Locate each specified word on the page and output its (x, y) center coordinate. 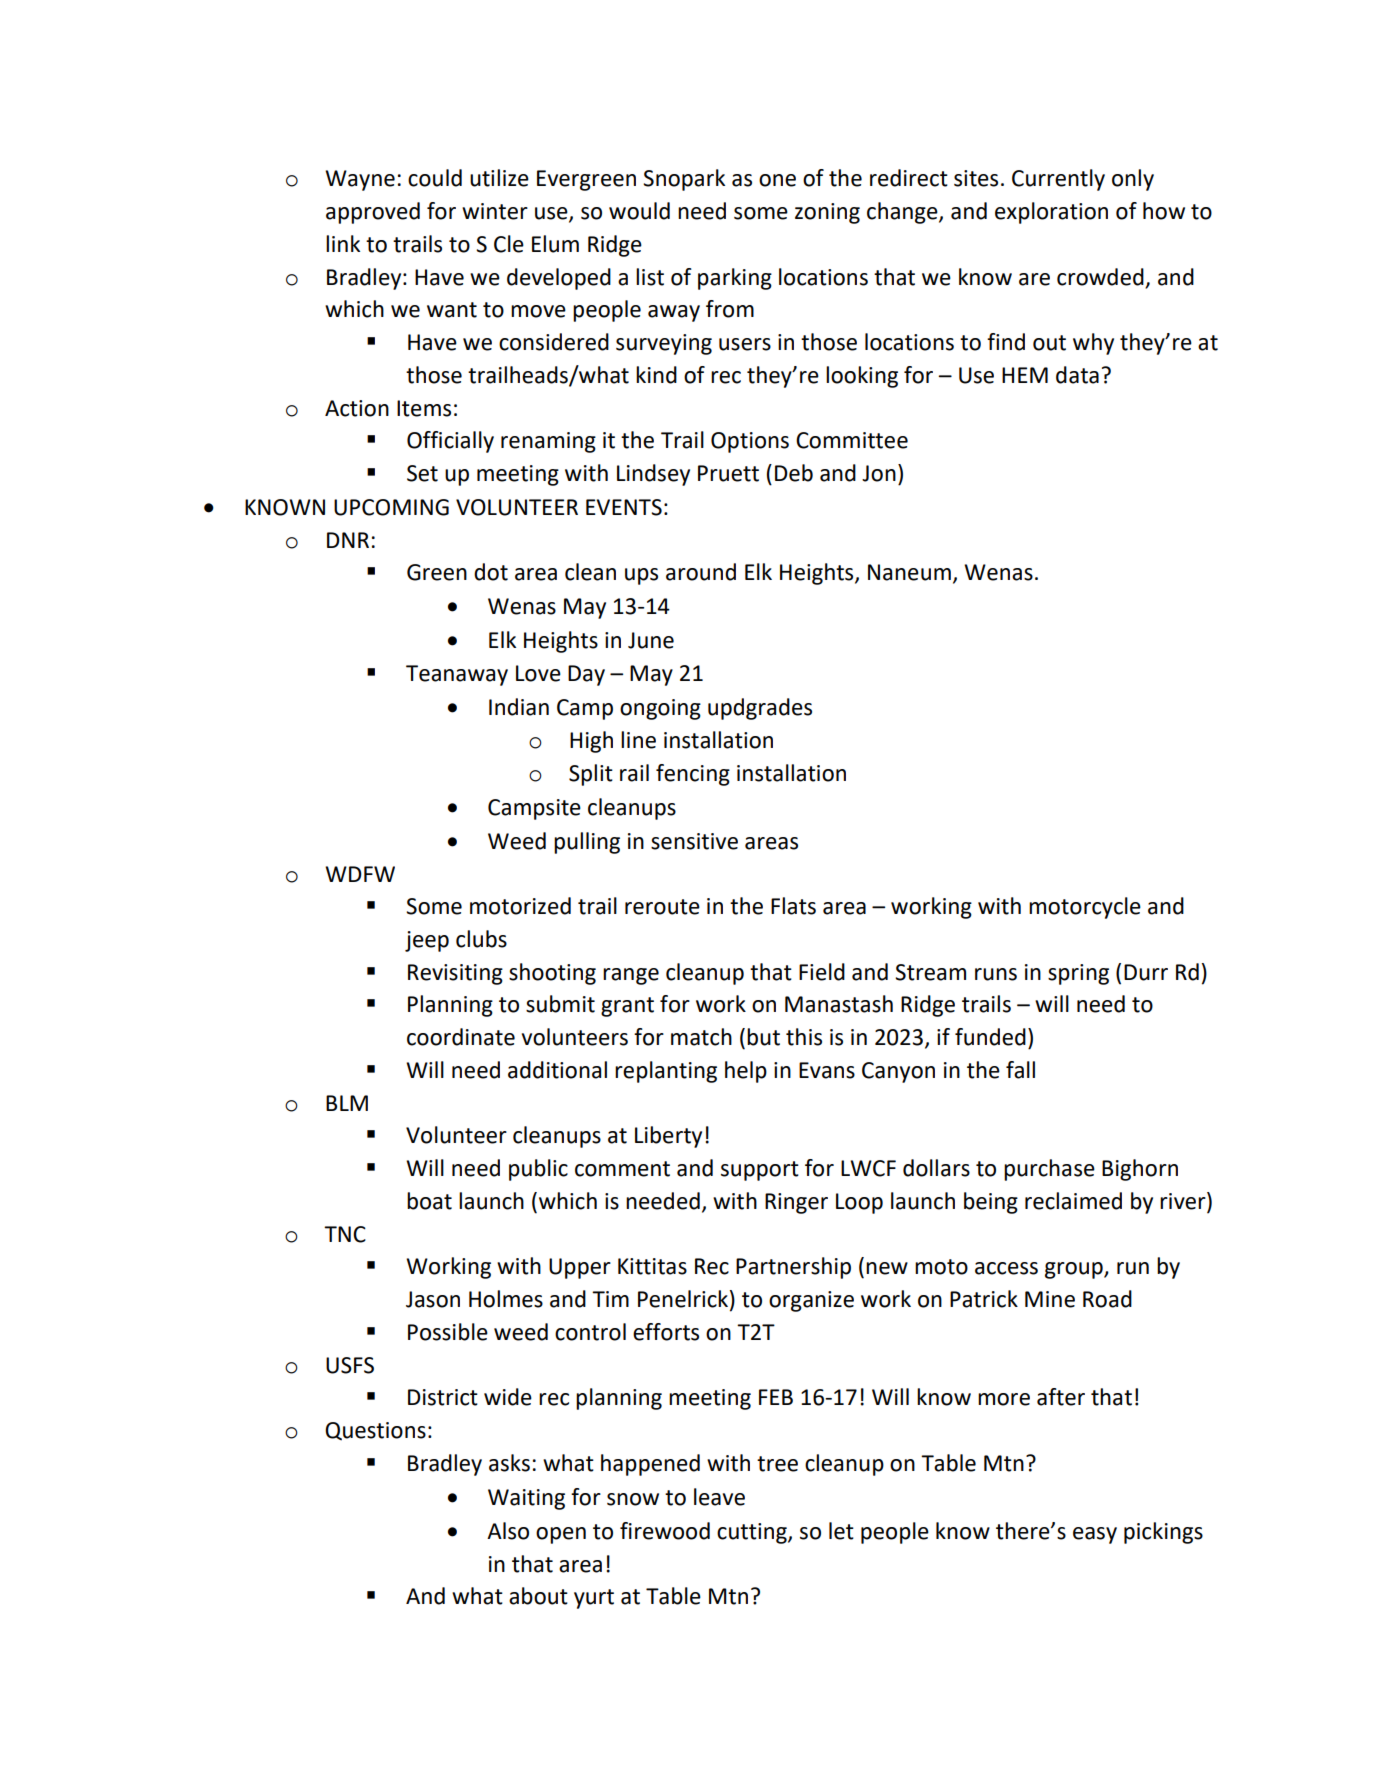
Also (508, 1531)
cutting (753, 1533)
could (435, 178)
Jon (879, 473)
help (746, 1072)
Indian (519, 707)
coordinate (461, 1037)
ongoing (660, 709)
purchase (1049, 1170)
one (777, 180)
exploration (1051, 213)
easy (1095, 1535)
